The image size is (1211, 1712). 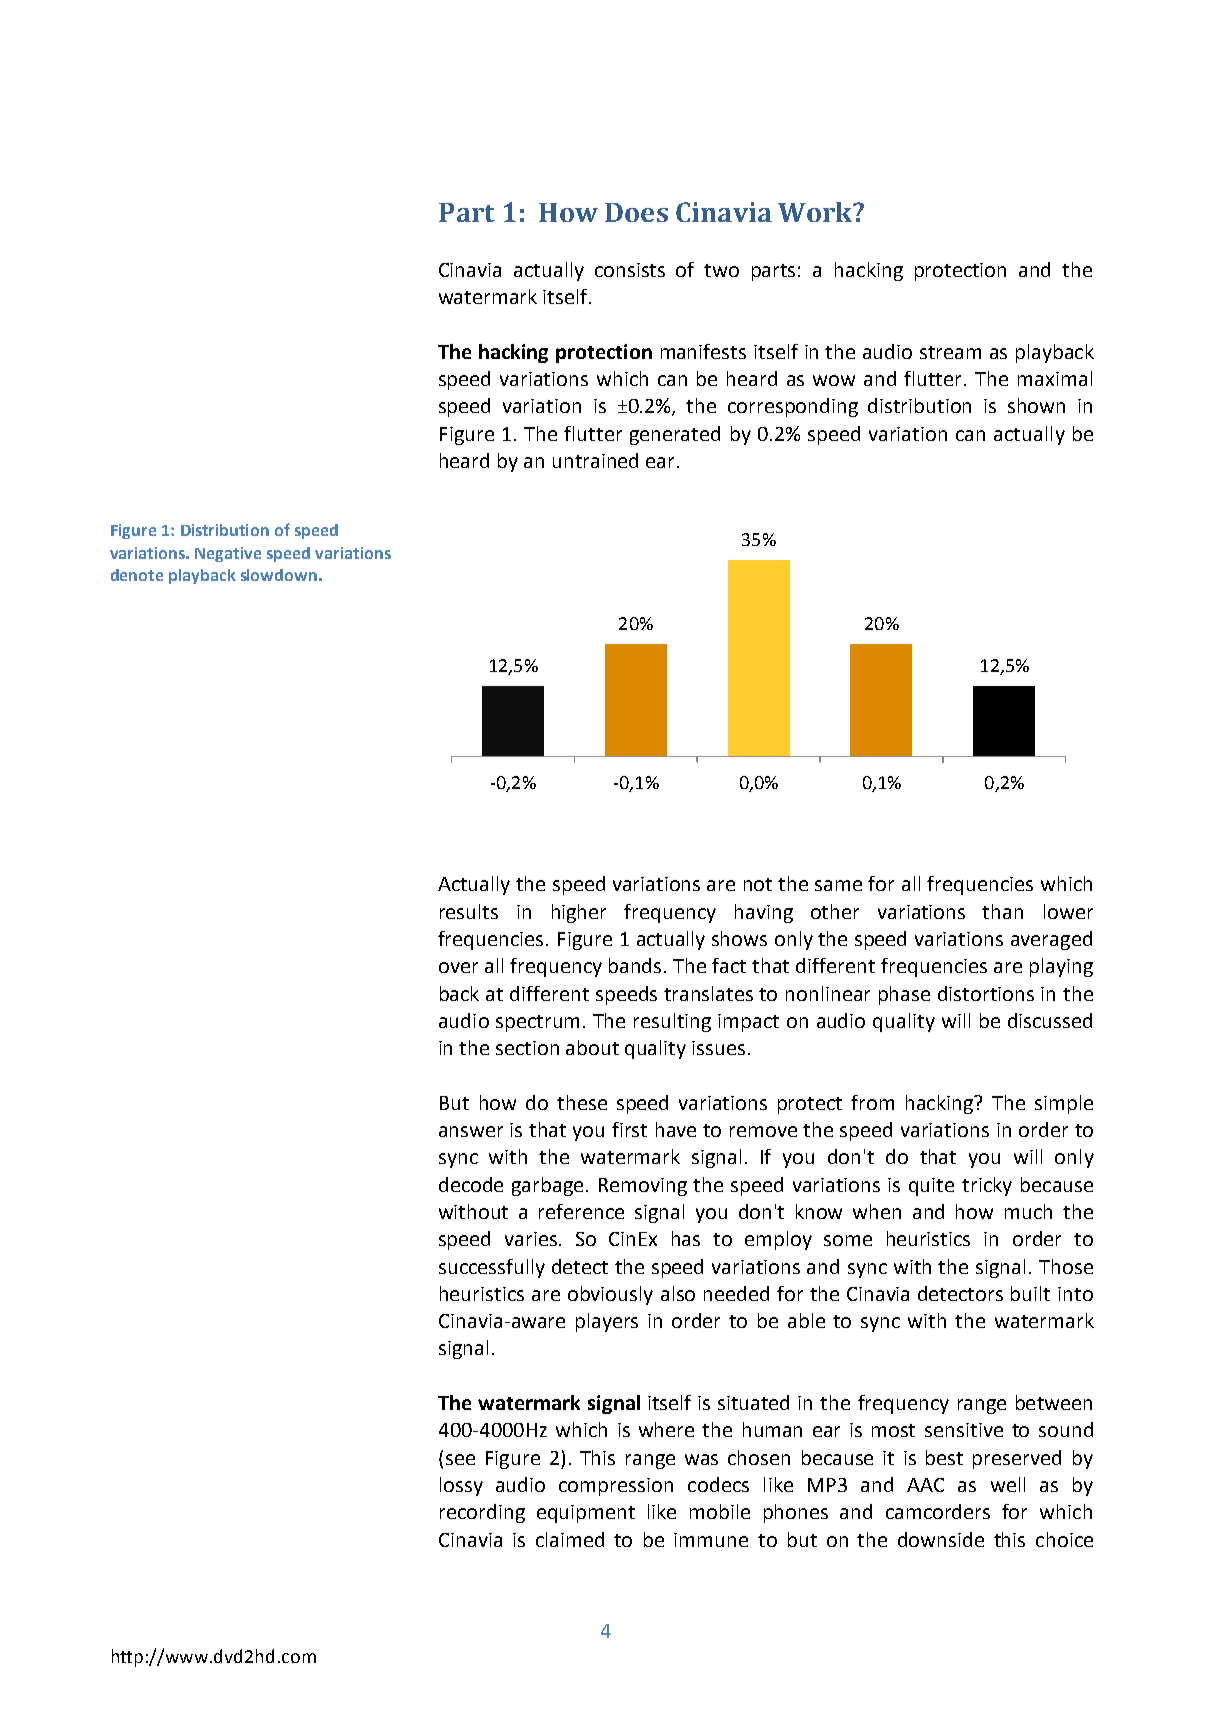 I want to click on Negative, so click(x=228, y=554).
